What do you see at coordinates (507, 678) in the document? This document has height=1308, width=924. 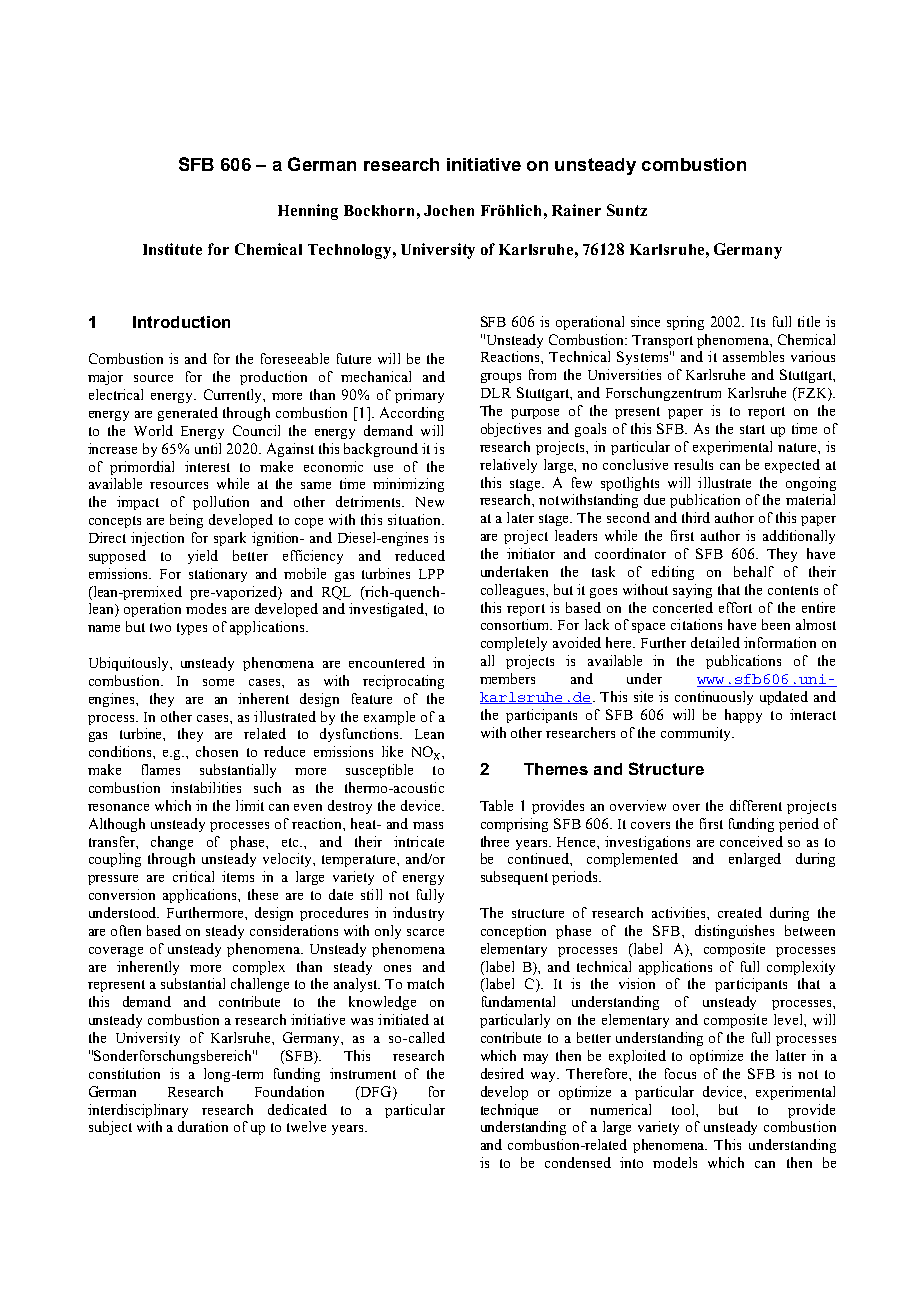 I see `members` at bounding box center [507, 678].
